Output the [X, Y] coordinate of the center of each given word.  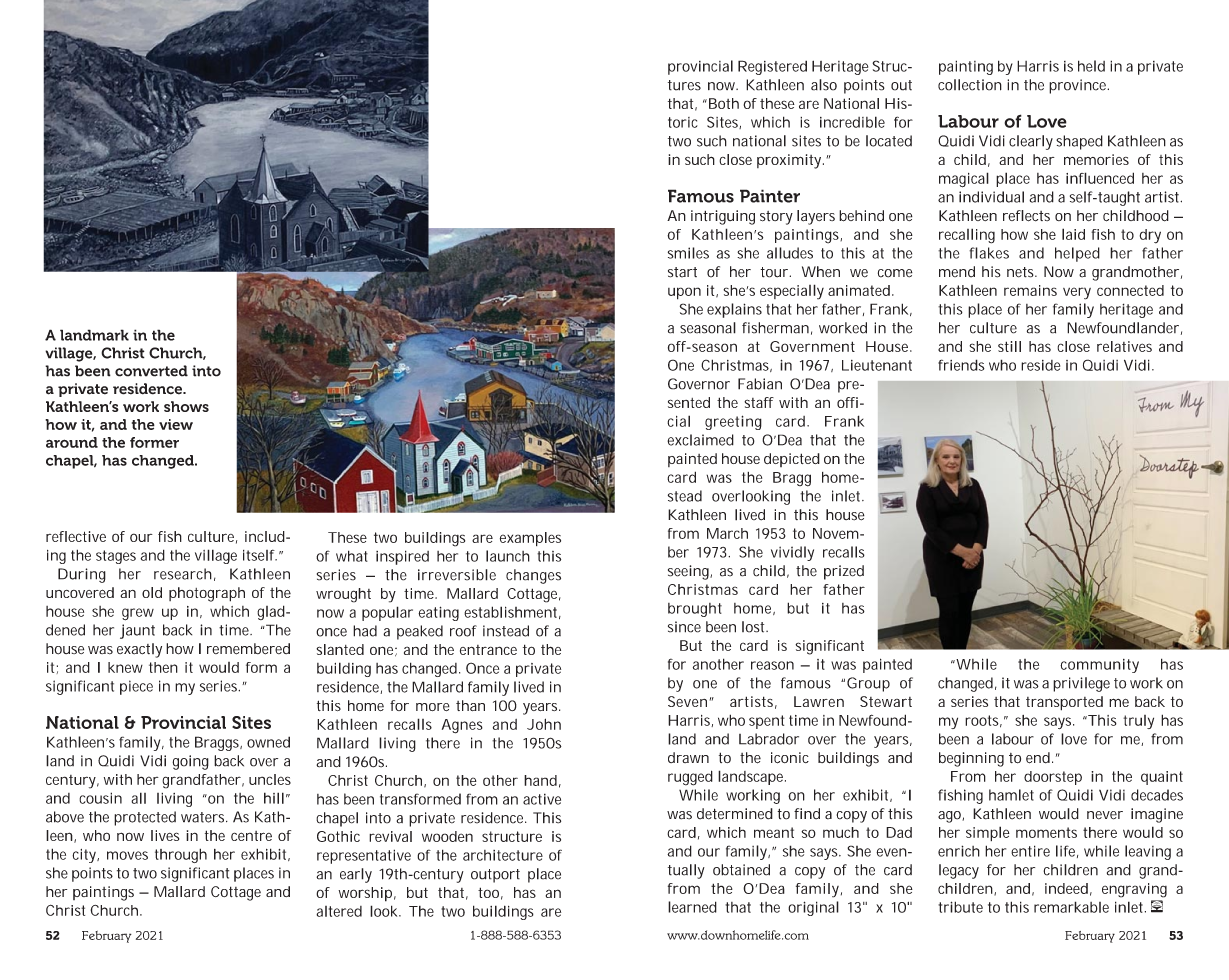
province [1078, 86]
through [181, 855]
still [1009, 346]
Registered [772, 67]
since [684, 627]
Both [722, 103]
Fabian [760, 384]
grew [138, 614]
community [1099, 666]
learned [692, 907]
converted [151, 371]
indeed [1066, 888]
